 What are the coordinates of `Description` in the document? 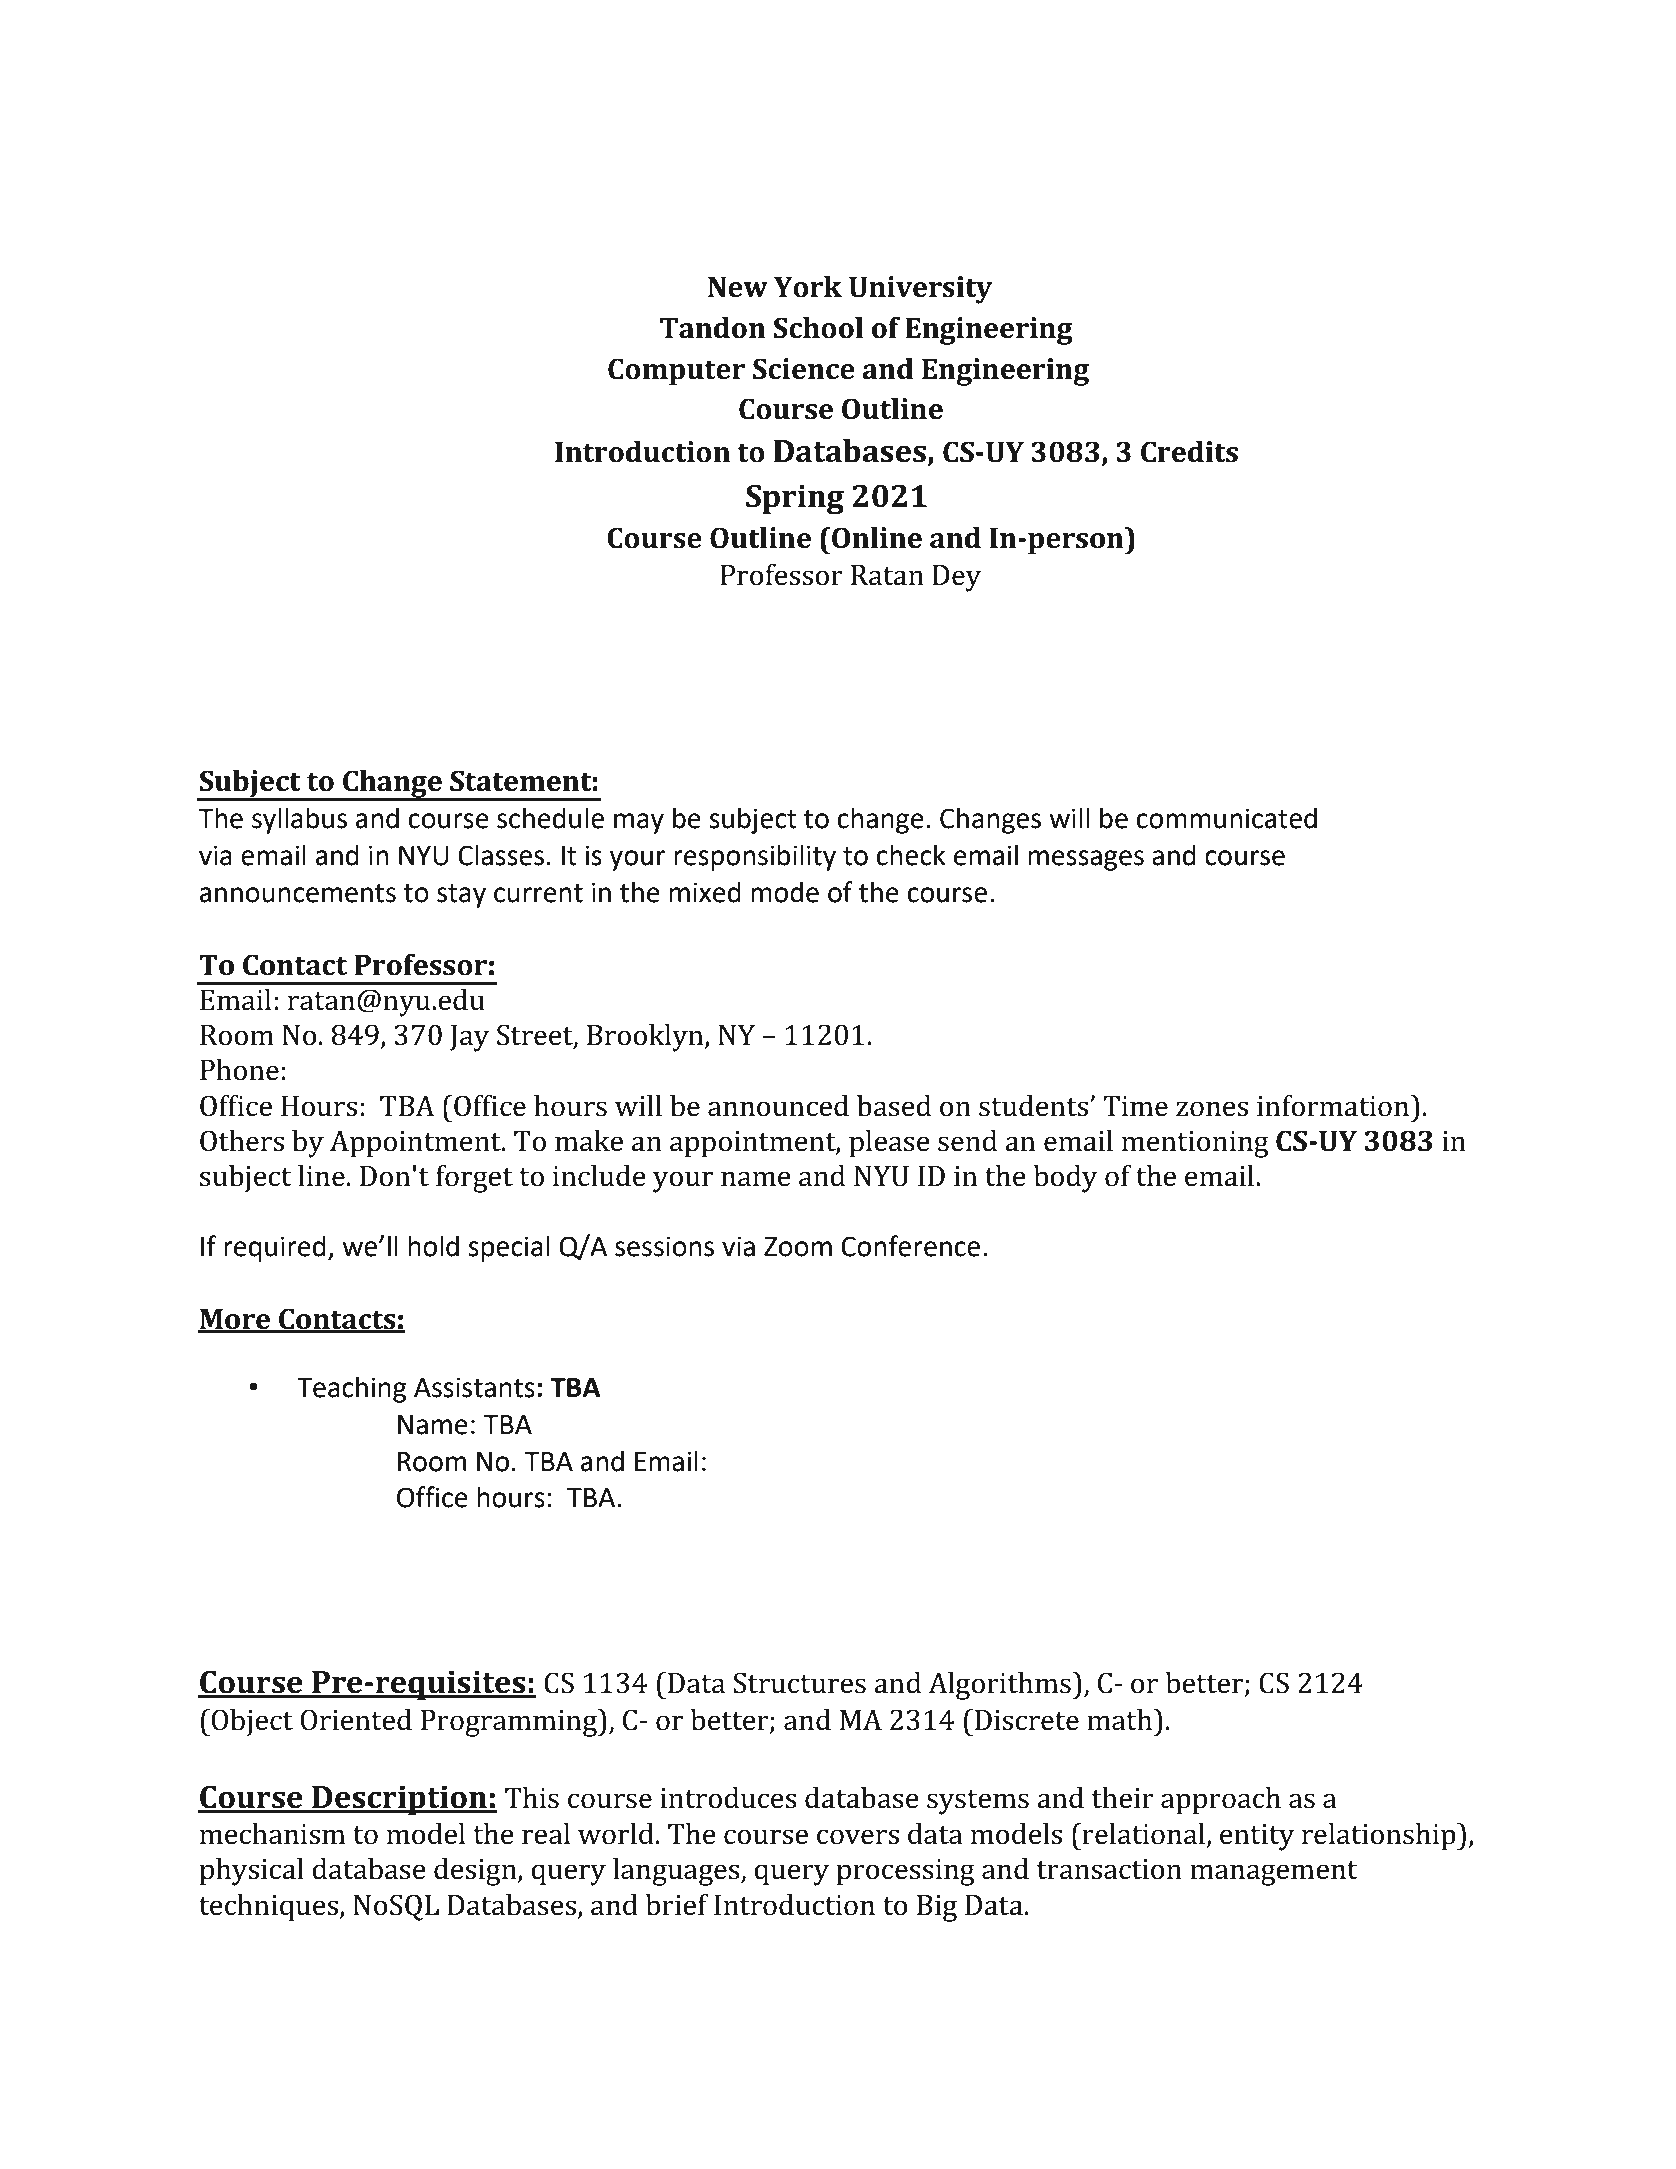 It's located at (399, 1800).
